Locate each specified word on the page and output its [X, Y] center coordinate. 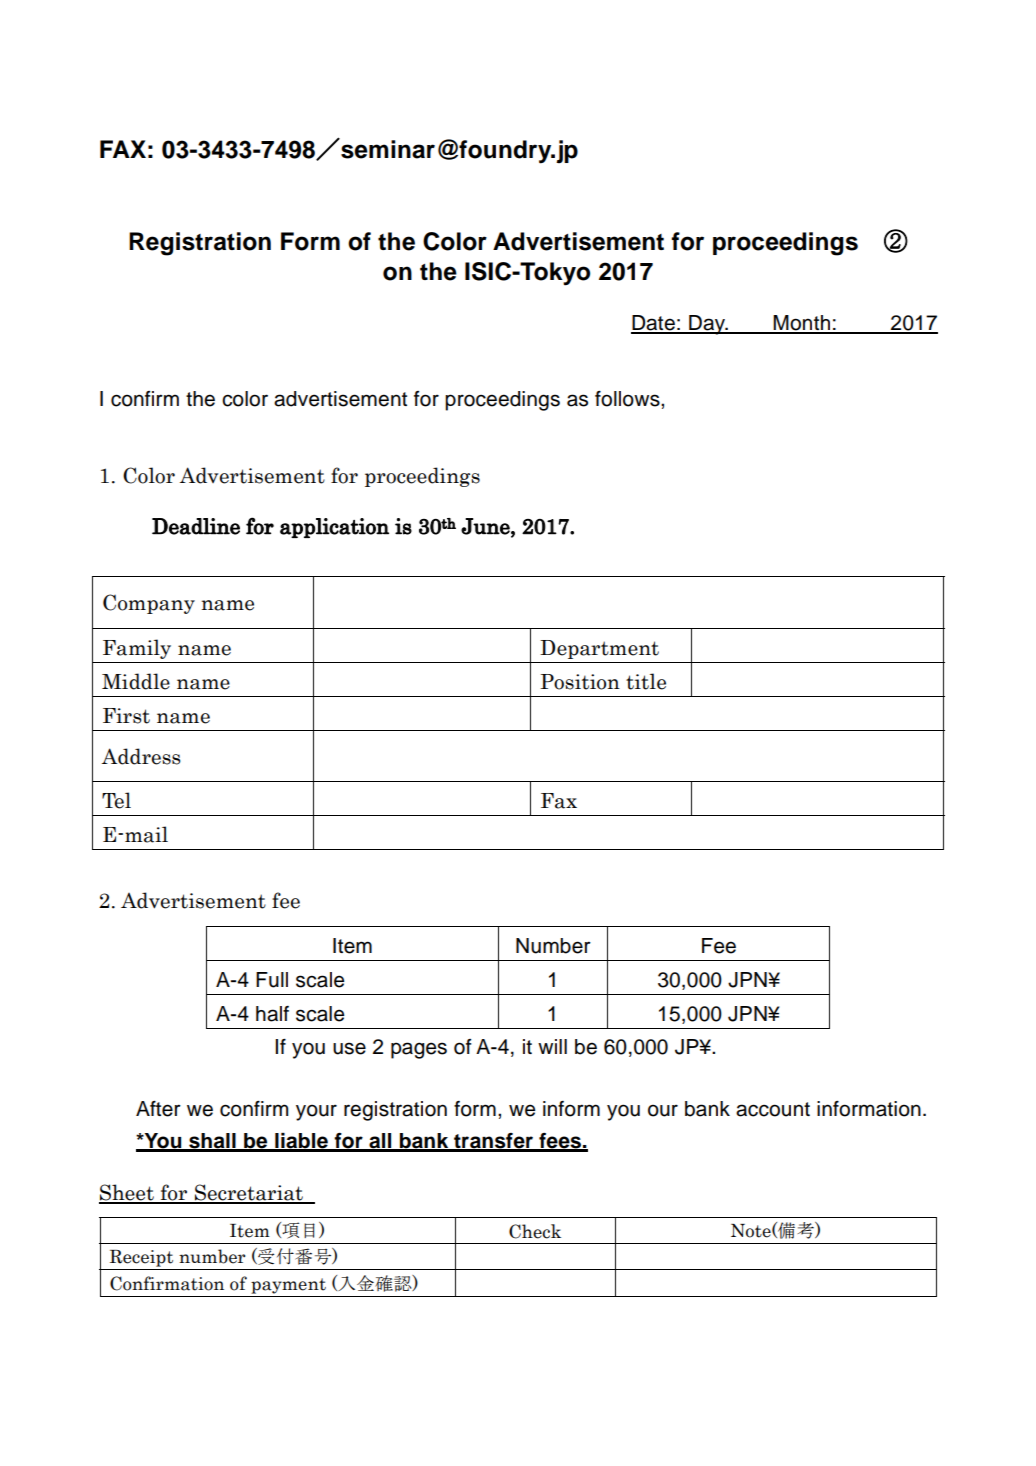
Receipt [141, 1258]
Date [654, 324]
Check [535, 1231]
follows [628, 399]
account [773, 1109]
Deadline [196, 526]
